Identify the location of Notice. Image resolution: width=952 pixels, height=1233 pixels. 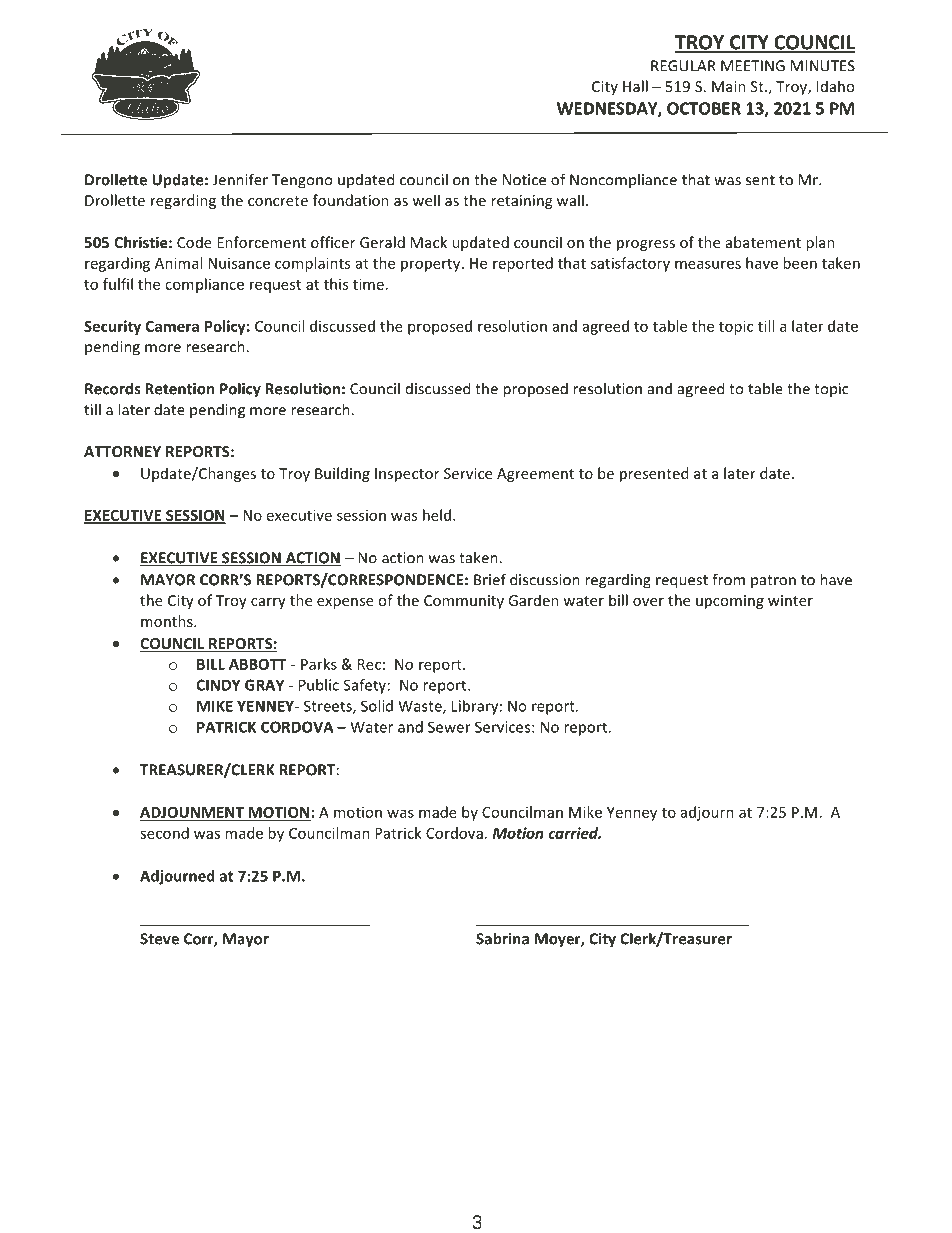
(524, 180).
